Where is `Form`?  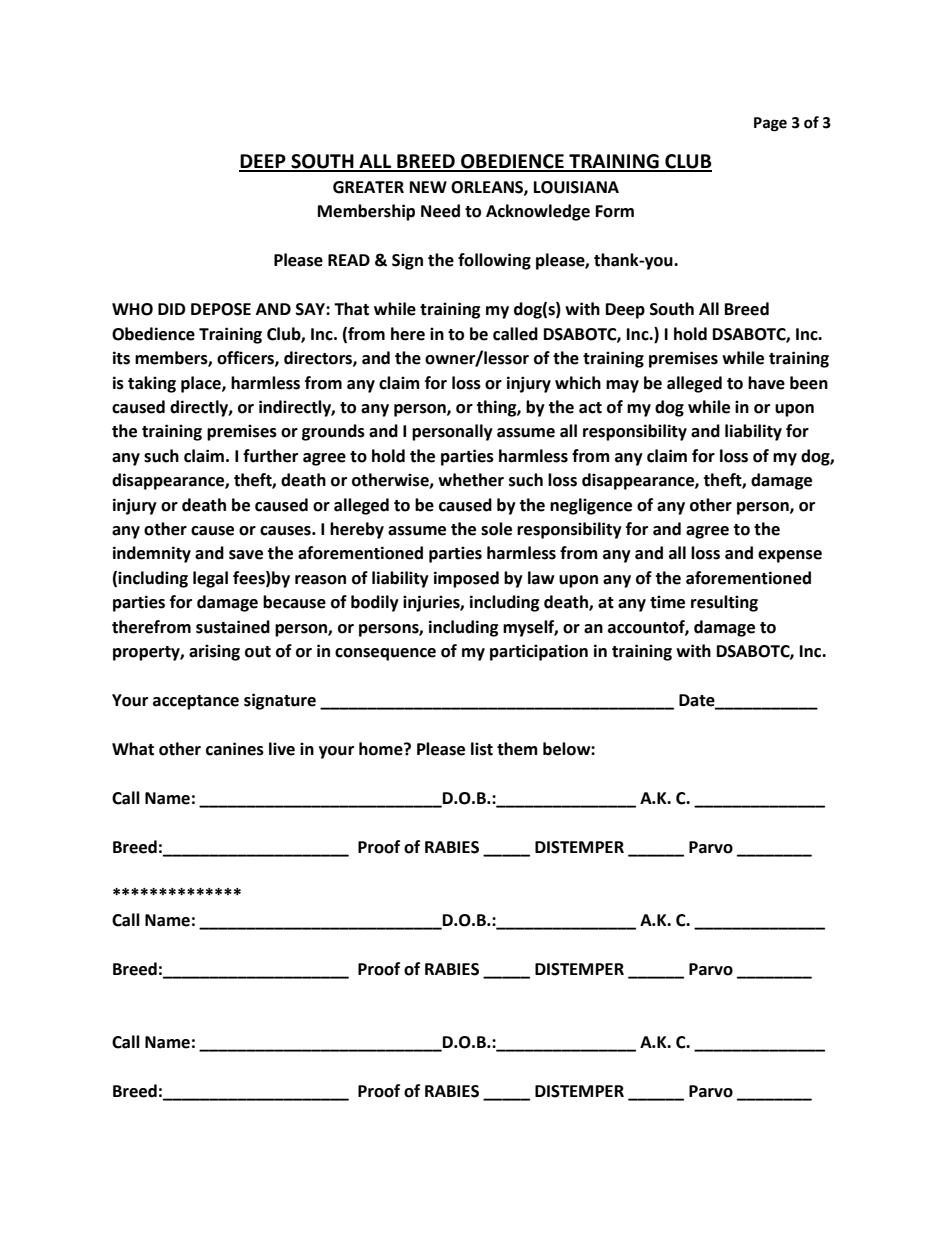 Form is located at coordinates (615, 211).
